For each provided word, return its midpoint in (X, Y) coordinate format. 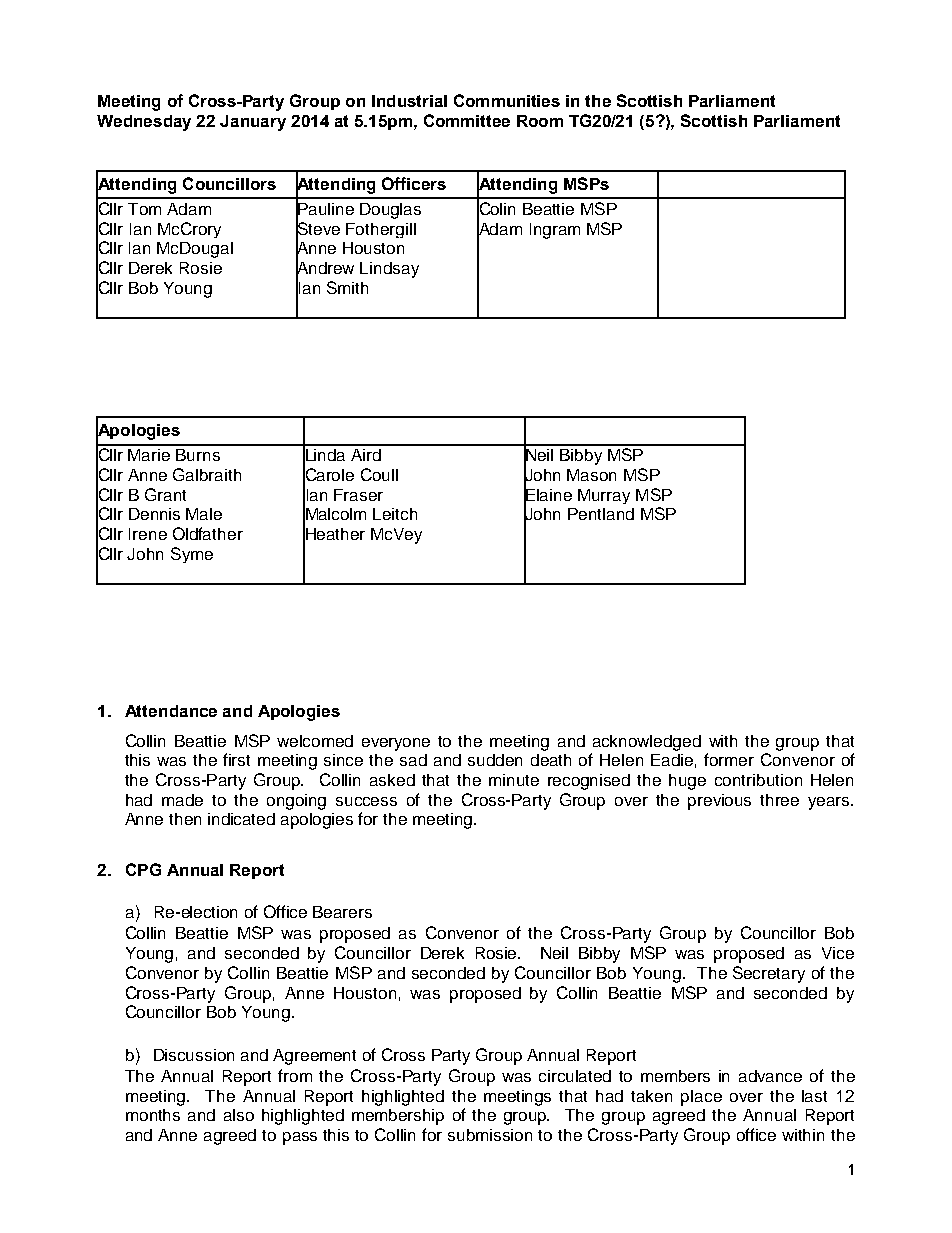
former (729, 759)
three (779, 800)
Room (540, 121)
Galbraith (207, 474)
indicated (241, 819)
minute (514, 780)
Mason (591, 475)
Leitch (395, 514)
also (239, 1115)
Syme (192, 555)
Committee (467, 120)
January (253, 123)
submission (490, 1135)
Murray (604, 496)
